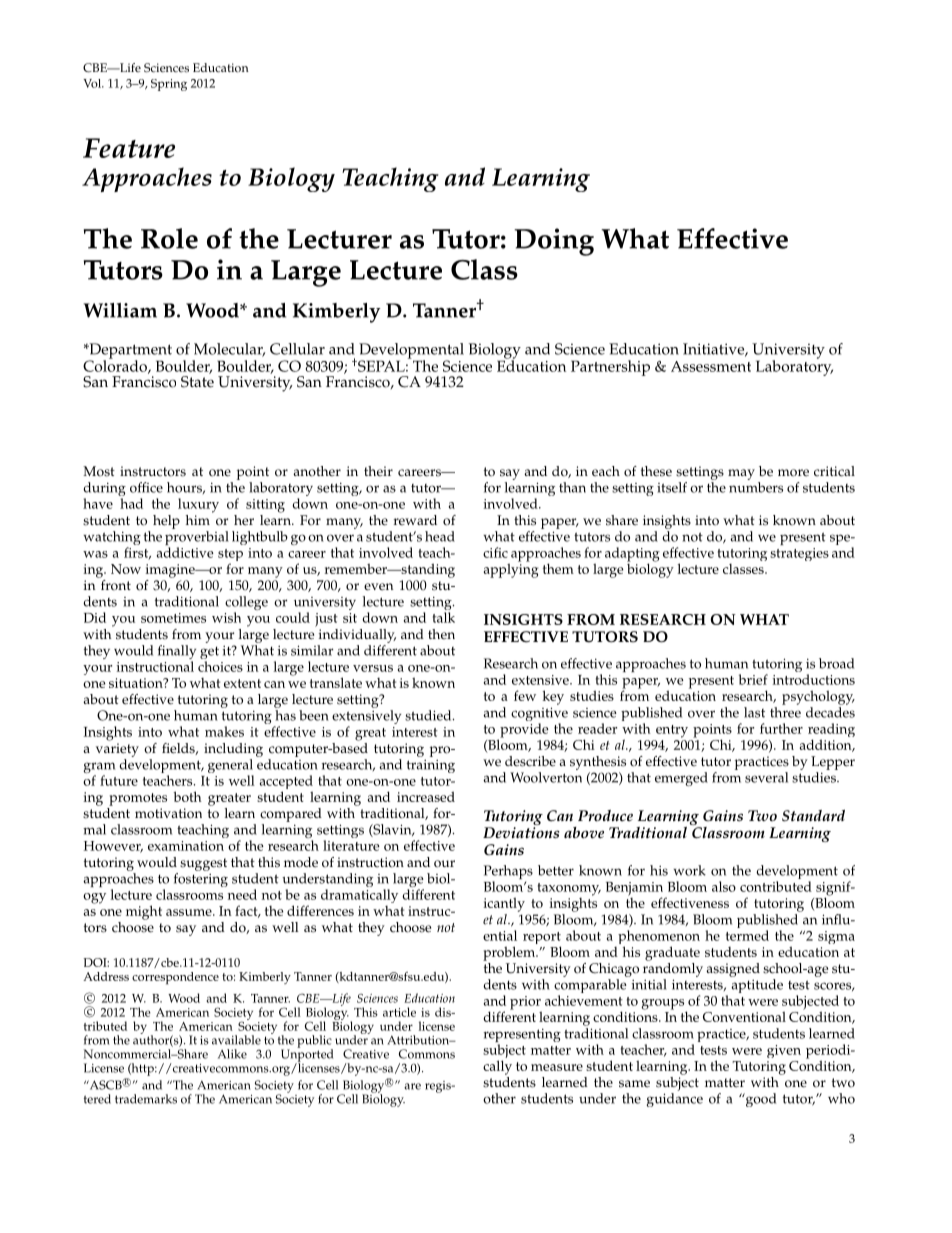 This screenshot has height=1233, width=952. What do you see at coordinates (554, 242) in the screenshot?
I see `Doing` at bounding box center [554, 242].
